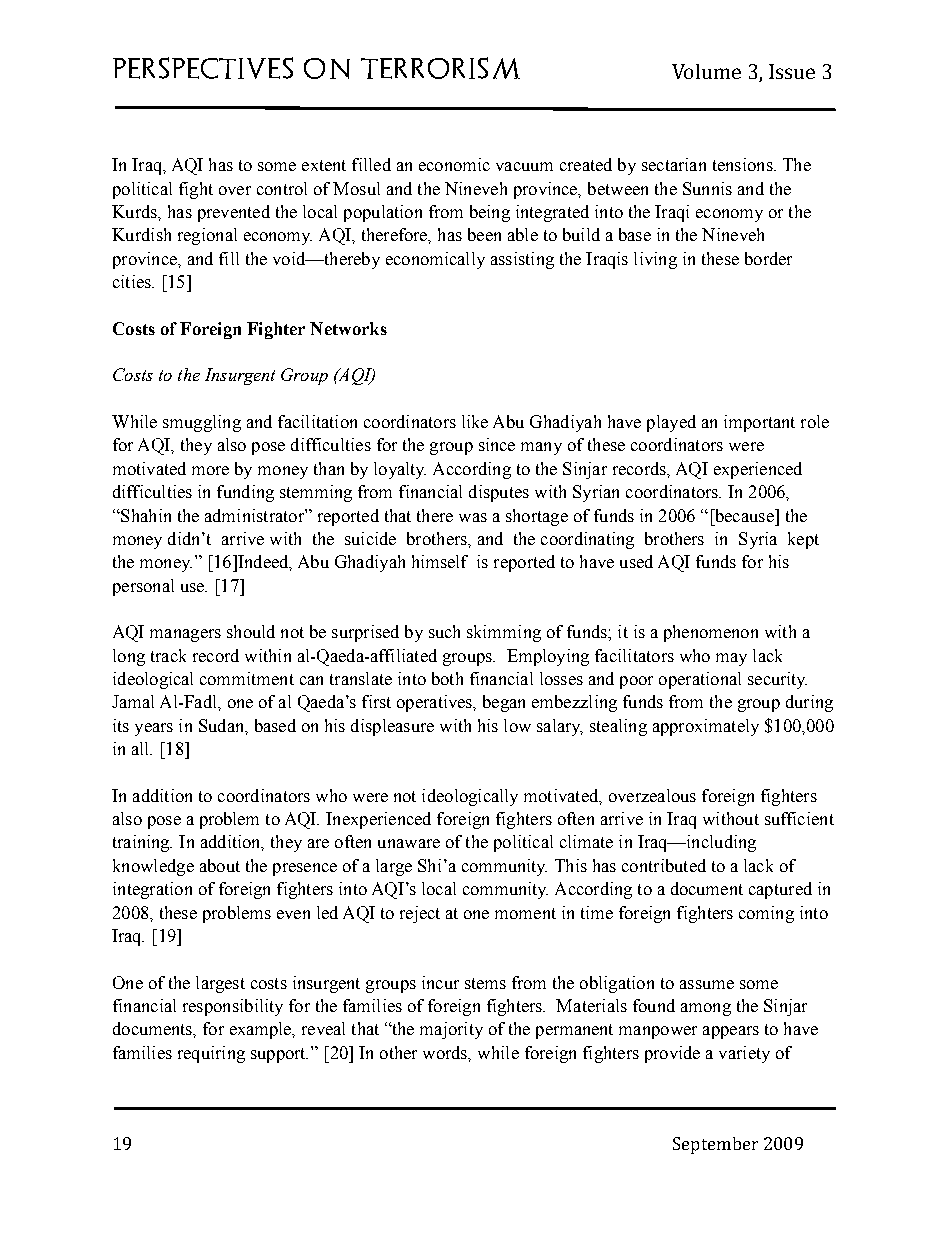  I want to click on control, so click(282, 188).
